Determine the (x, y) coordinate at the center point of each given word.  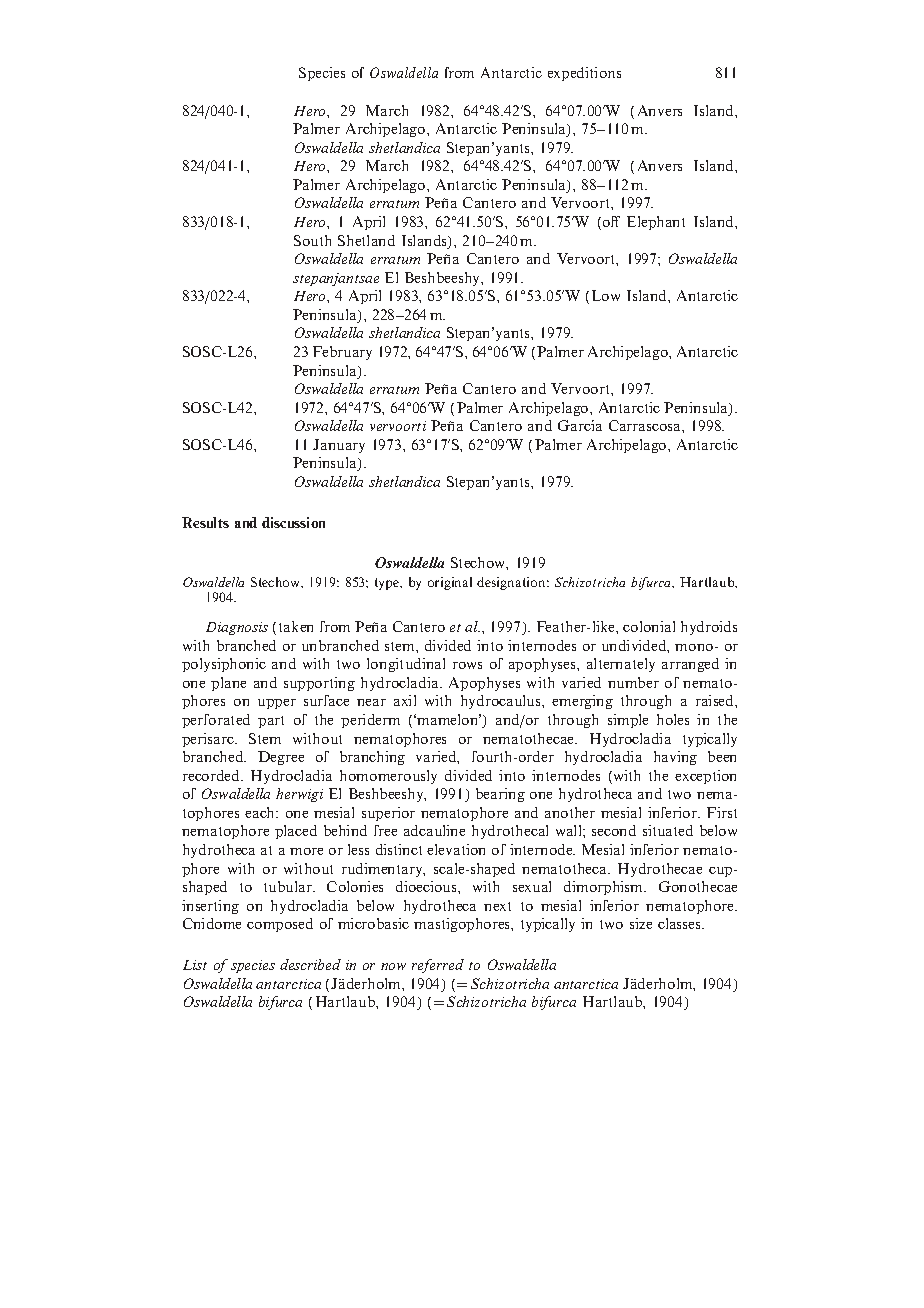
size (641, 923)
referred (438, 966)
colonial (649, 626)
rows (467, 665)
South (312, 240)
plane (228, 684)
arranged (690, 665)
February (342, 353)
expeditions (584, 74)
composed (280, 925)
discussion (293, 522)
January (339, 446)
